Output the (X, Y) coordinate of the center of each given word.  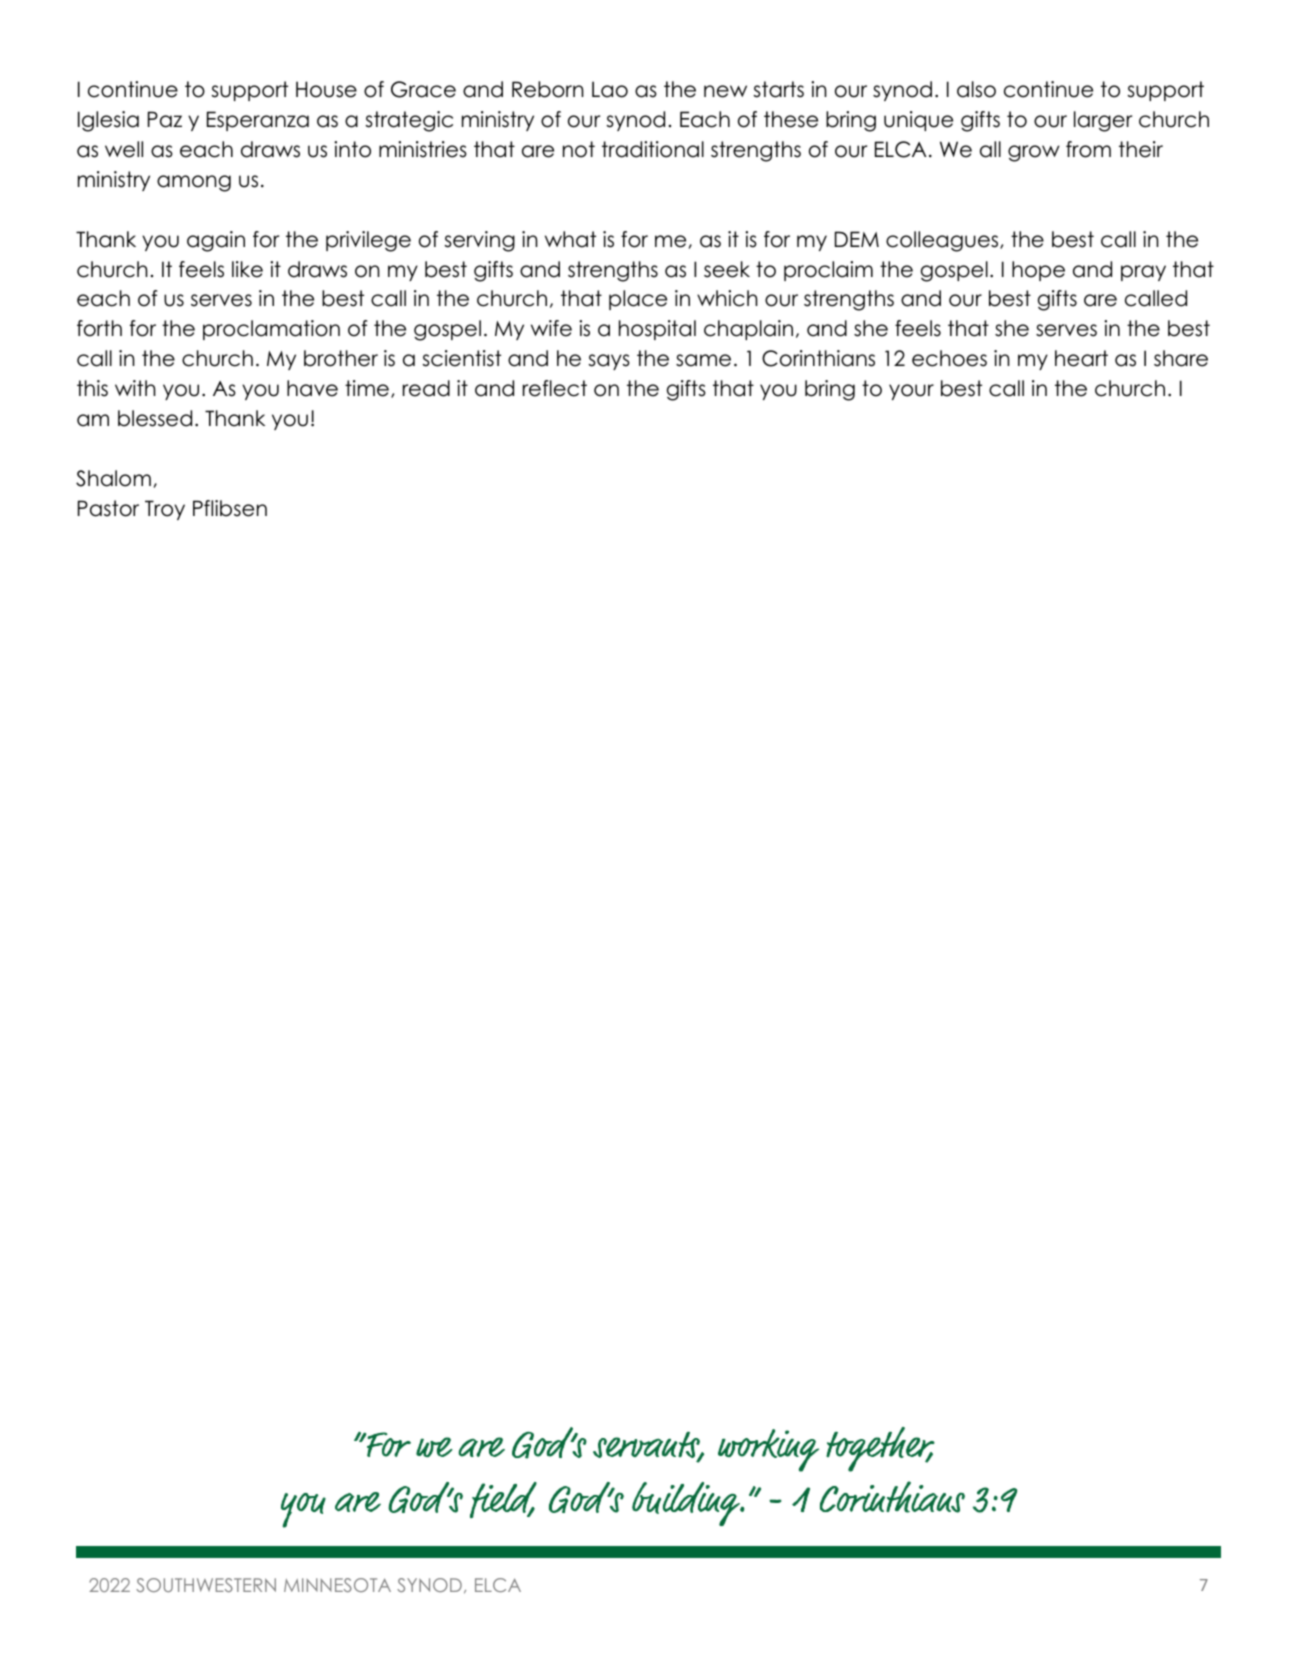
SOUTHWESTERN (206, 1585)
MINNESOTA (337, 1585)
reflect (555, 388)
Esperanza (258, 121)
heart (1081, 358)
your (911, 392)
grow (1034, 153)
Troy (165, 510)
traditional (653, 149)
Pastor (108, 508)
